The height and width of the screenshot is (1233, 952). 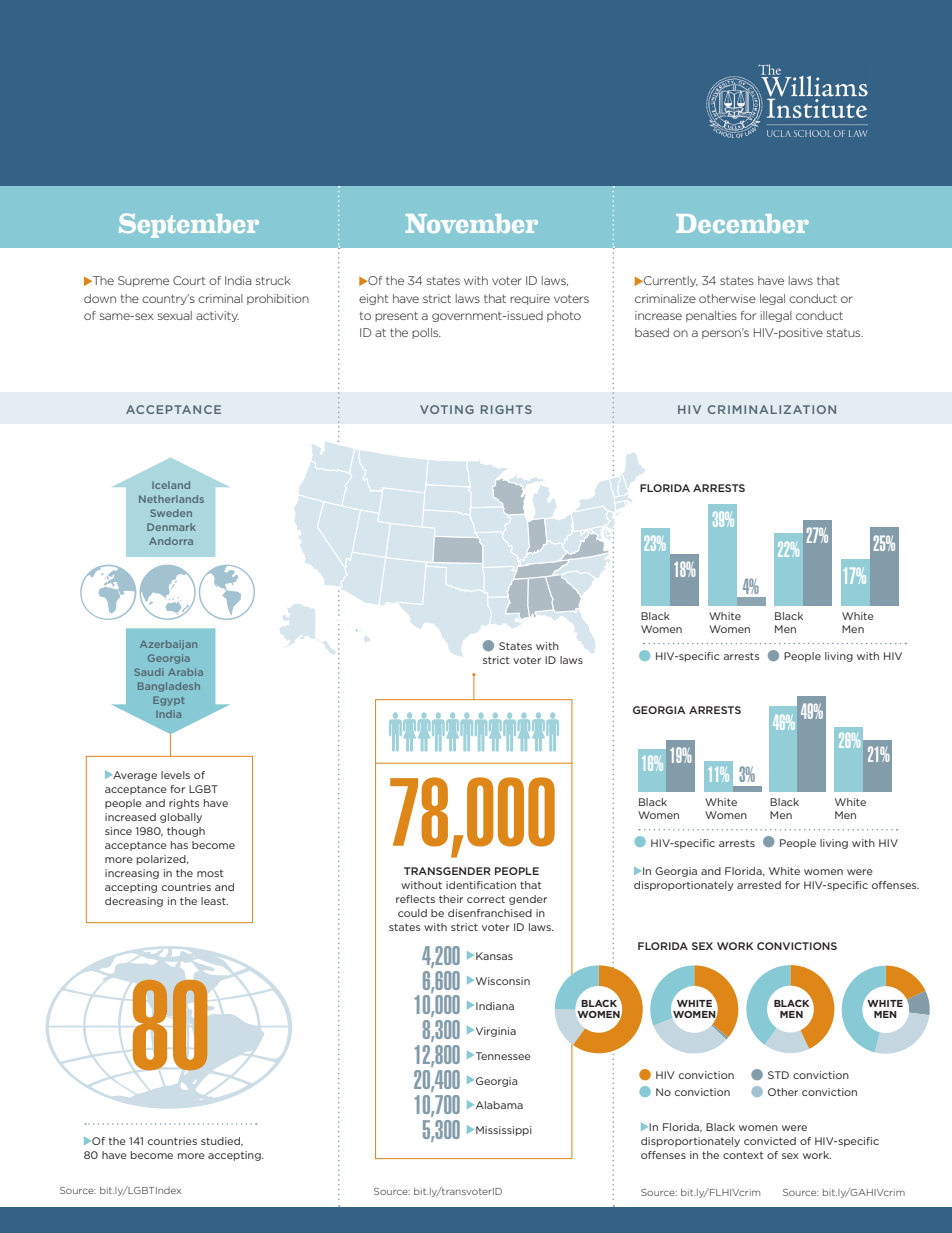 What do you see at coordinates (845, 333) in the screenshot?
I see `status` at bounding box center [845, 333].
